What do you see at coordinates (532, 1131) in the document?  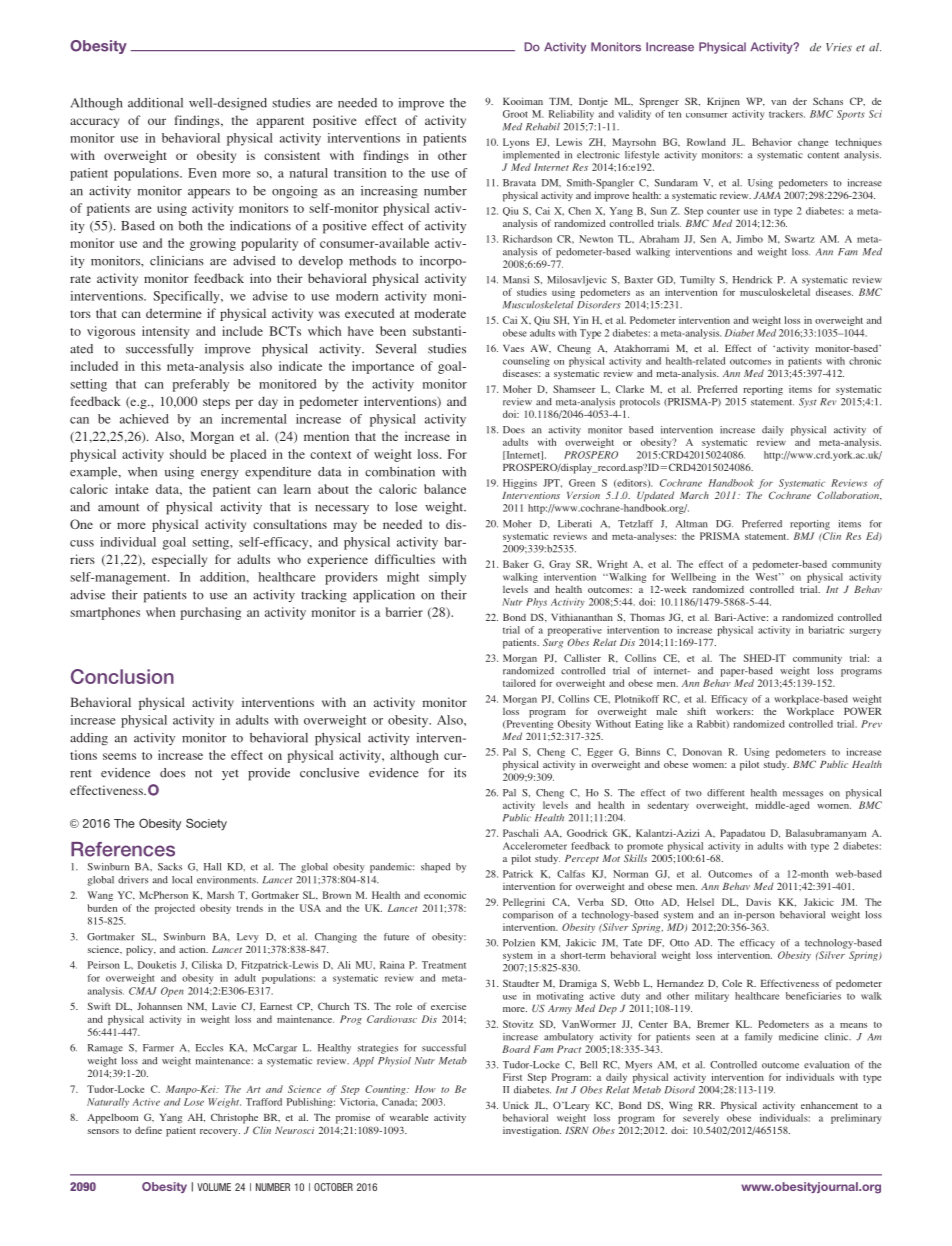 I see `investigation` at bounding box center [532, 1131].
